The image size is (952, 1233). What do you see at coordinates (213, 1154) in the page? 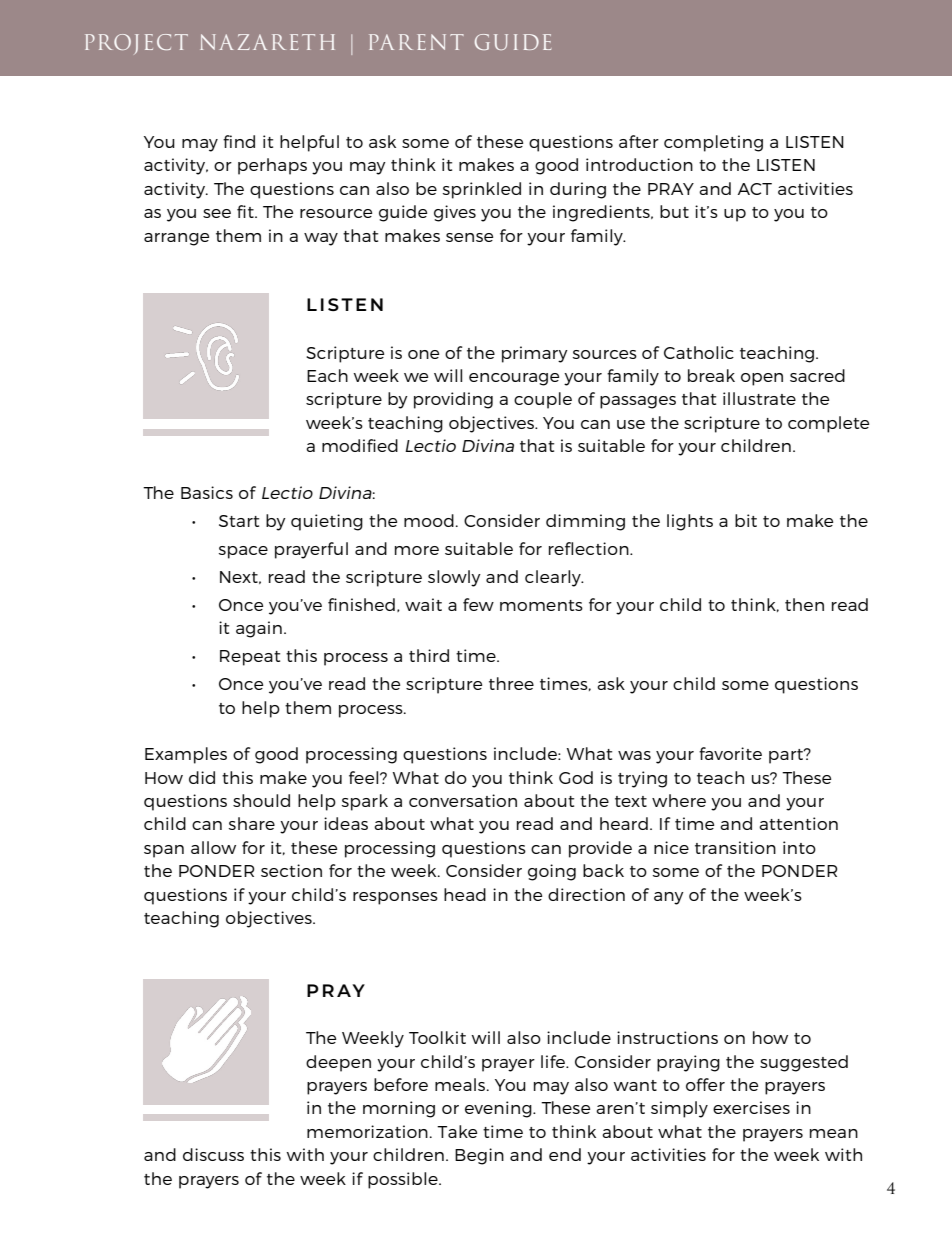
I see `discuss` at bounding box center [213, 1154].
